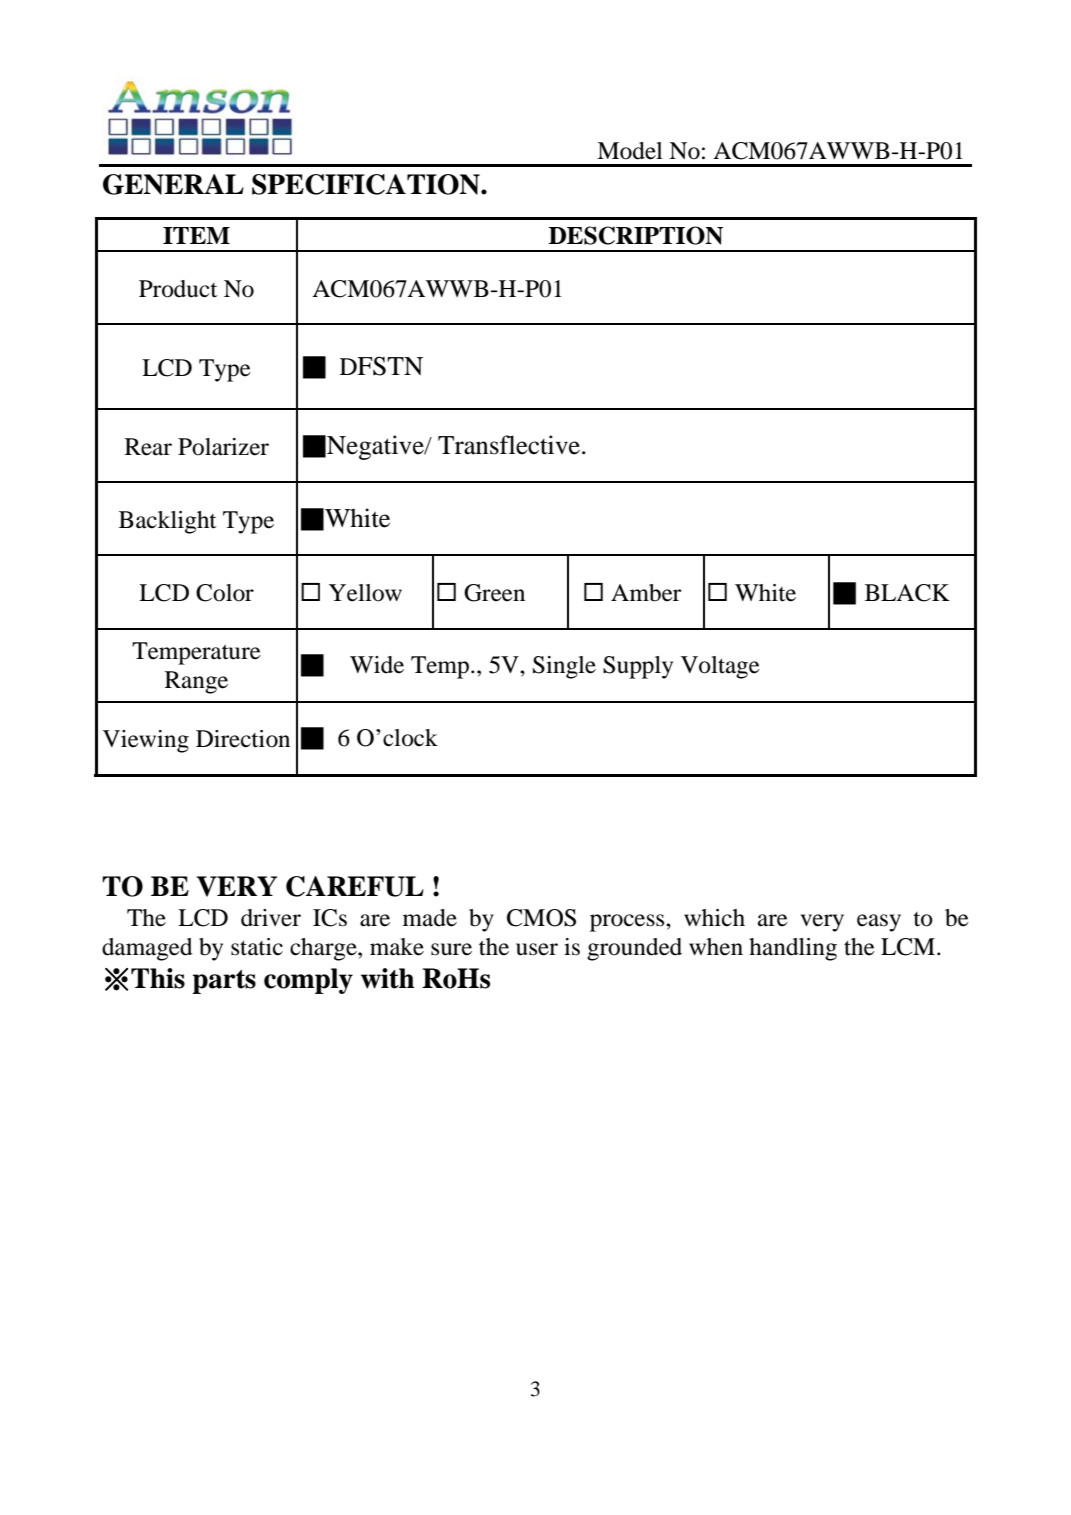 The height and width of the document is (1515, 1071). What do you see at coordinates (168, 522) in the document?
I see `Backlight` at bounding box center [168, 522].
